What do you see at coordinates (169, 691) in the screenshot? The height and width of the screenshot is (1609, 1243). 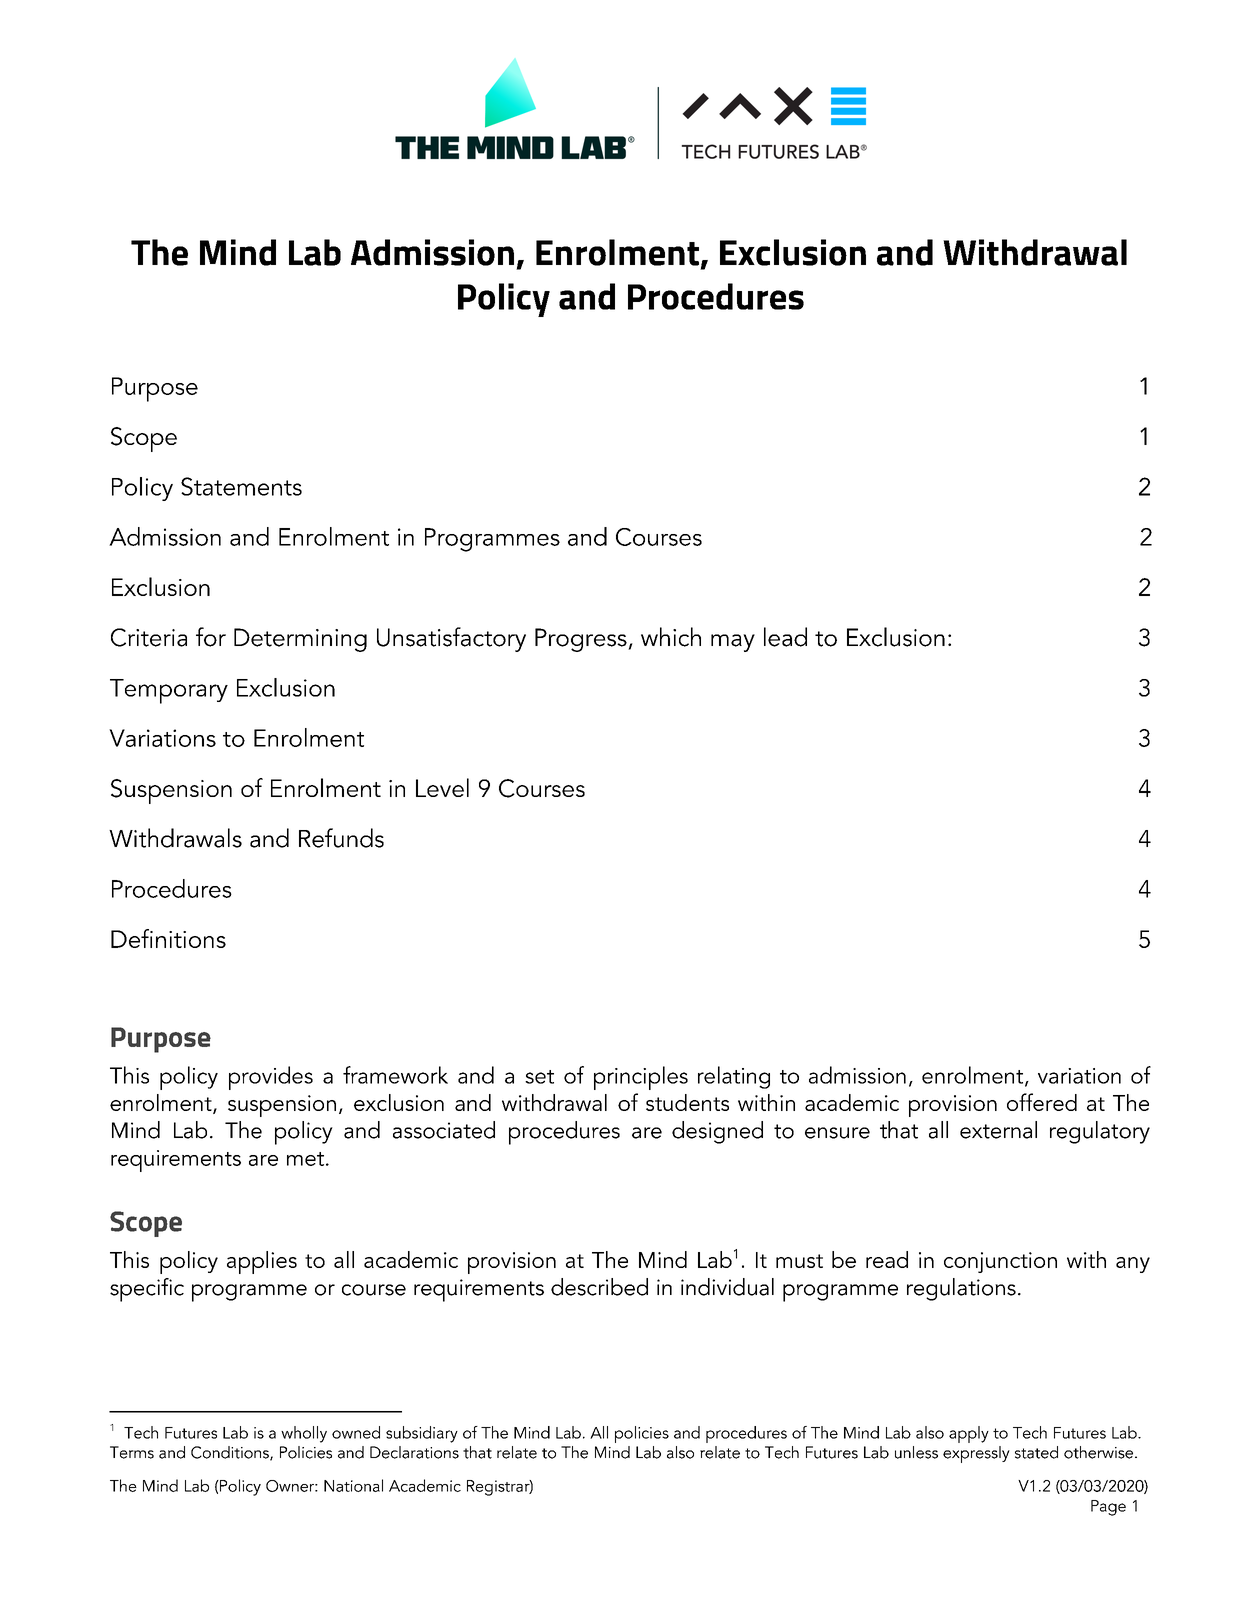 I see `Temporary` at bounding box center [169, 691].
